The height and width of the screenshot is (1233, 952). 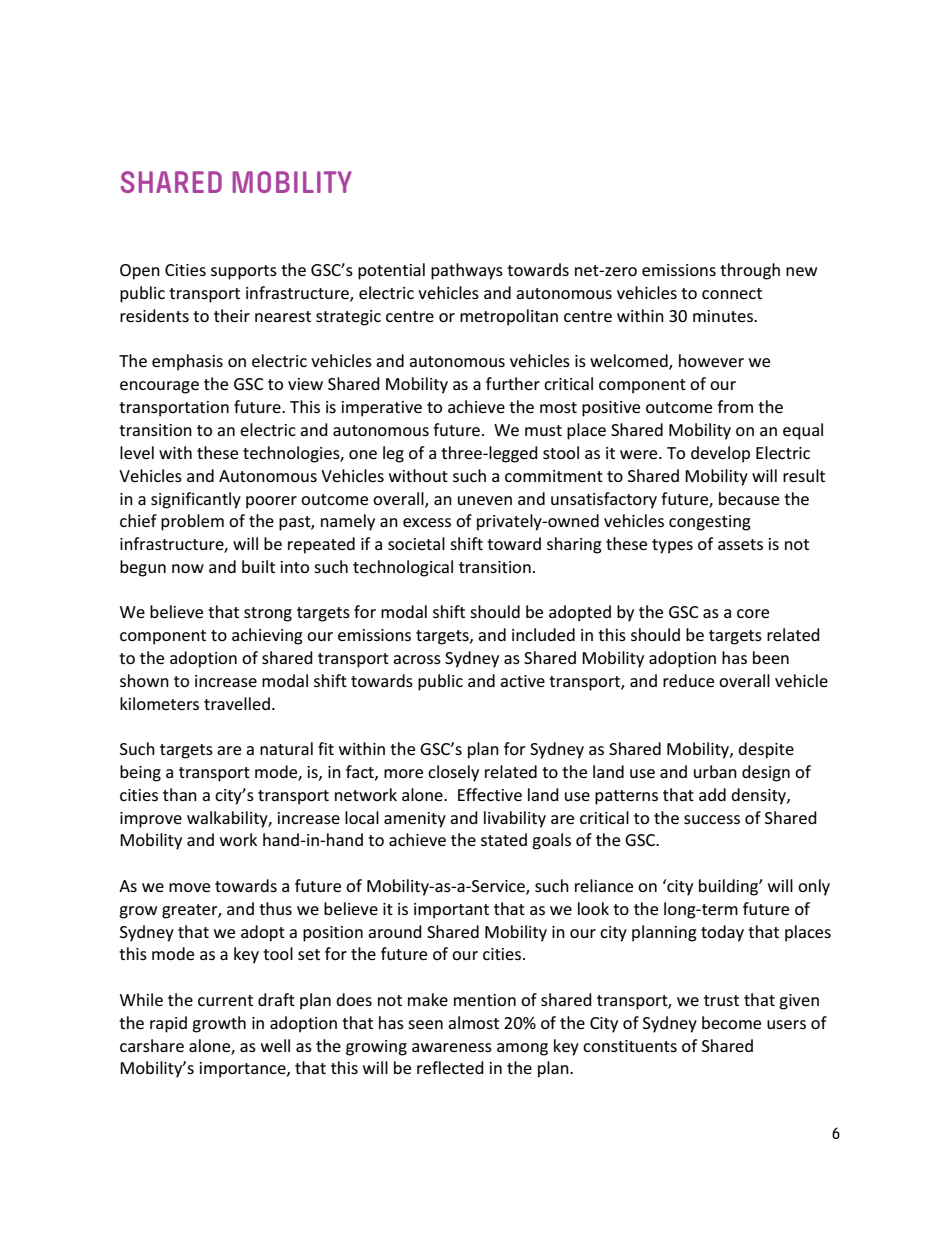 What do you see at coordinates (504, 839) in the screenshot?
I see `stated` at bounding box center [504, 839].
